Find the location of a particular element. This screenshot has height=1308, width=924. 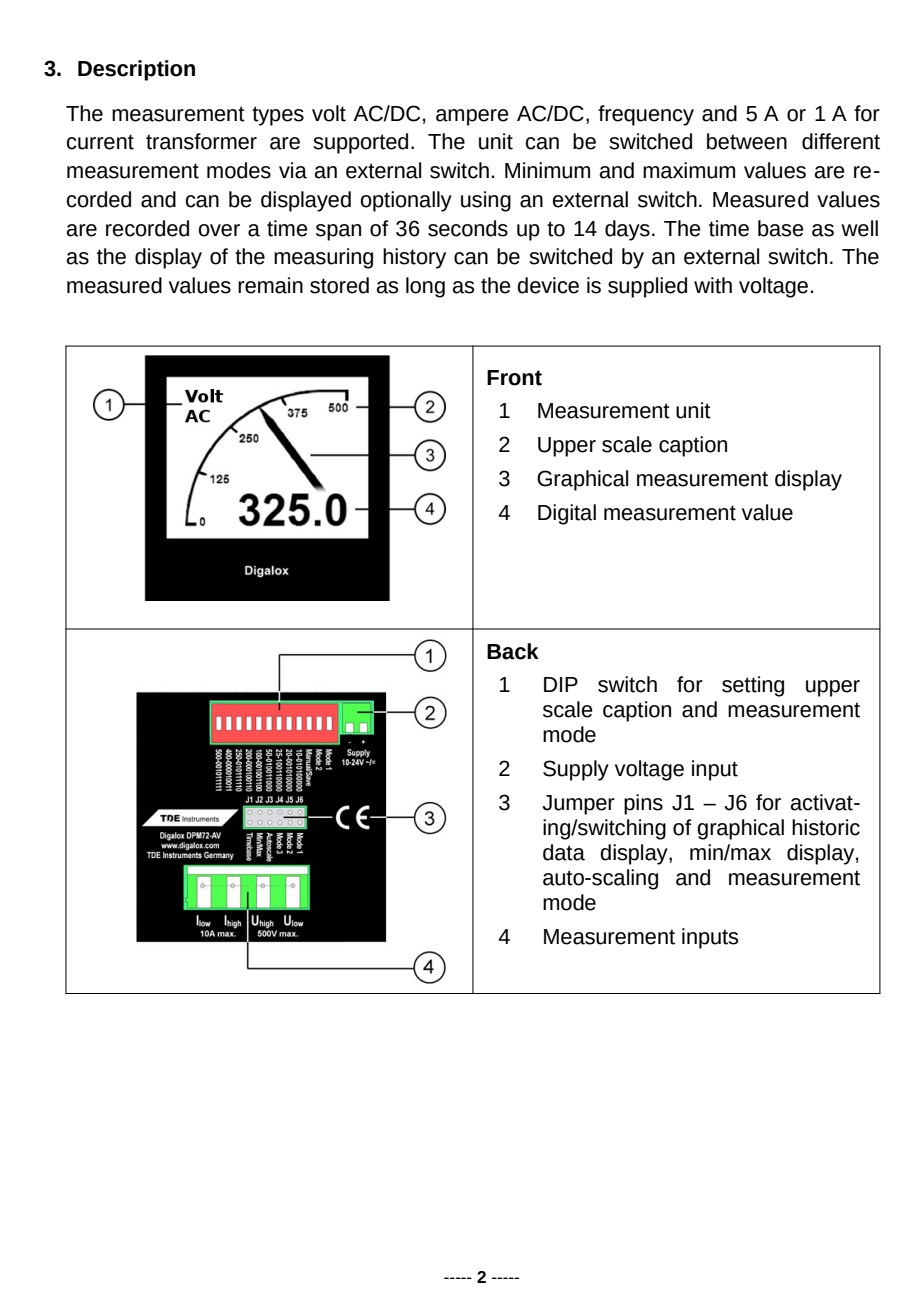

ampere is located at coordinates (472, 117).
